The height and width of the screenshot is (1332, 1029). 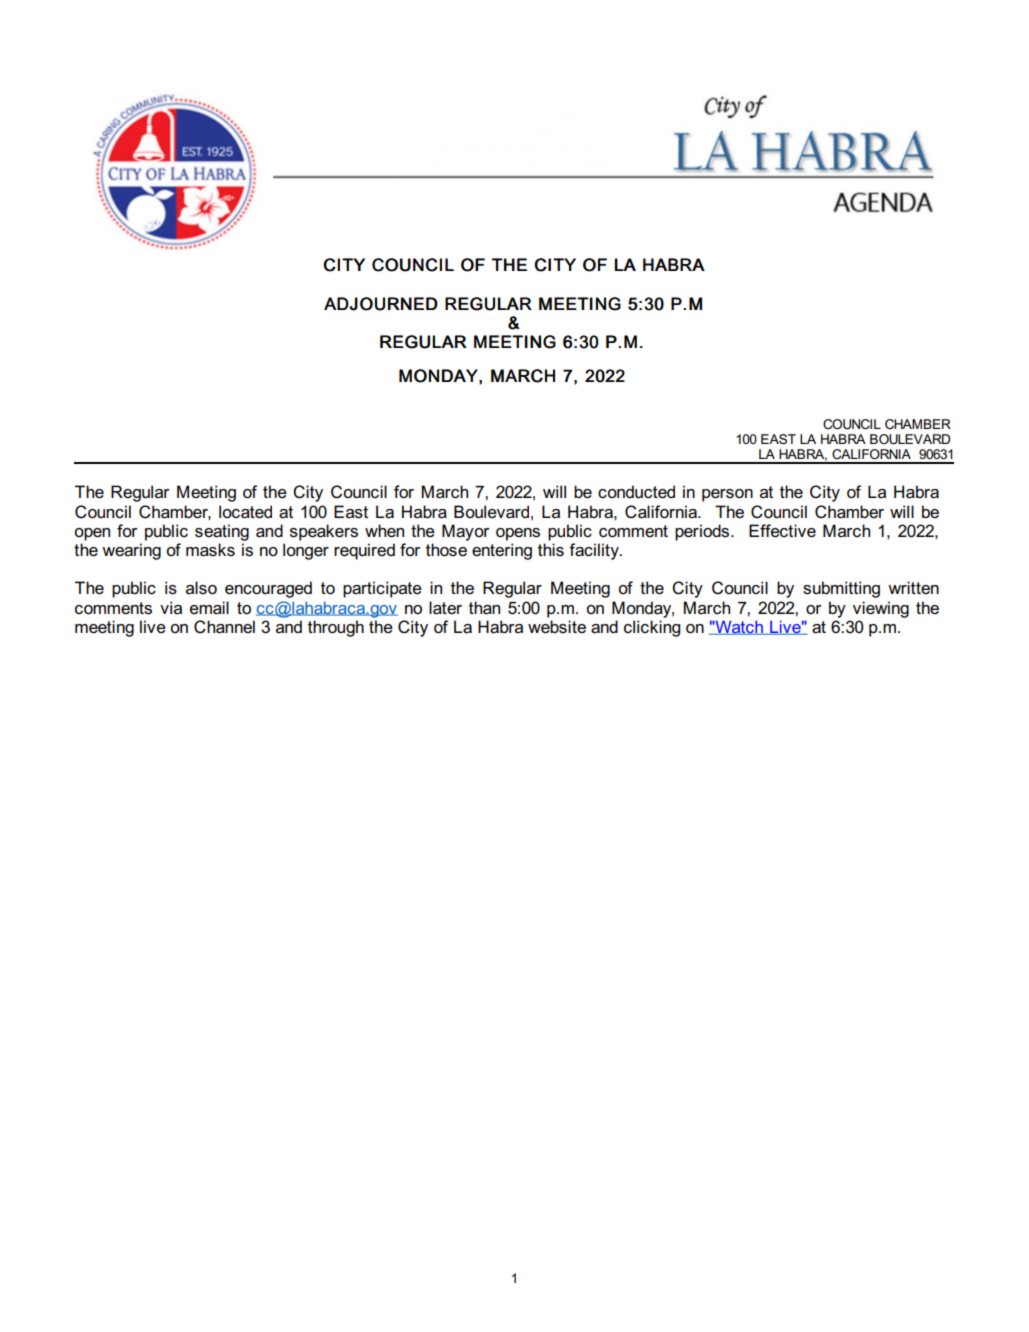 What do you see at coordinates (245, 512) in the screenshot?
I see `located` at bounding box center [245, 512].
